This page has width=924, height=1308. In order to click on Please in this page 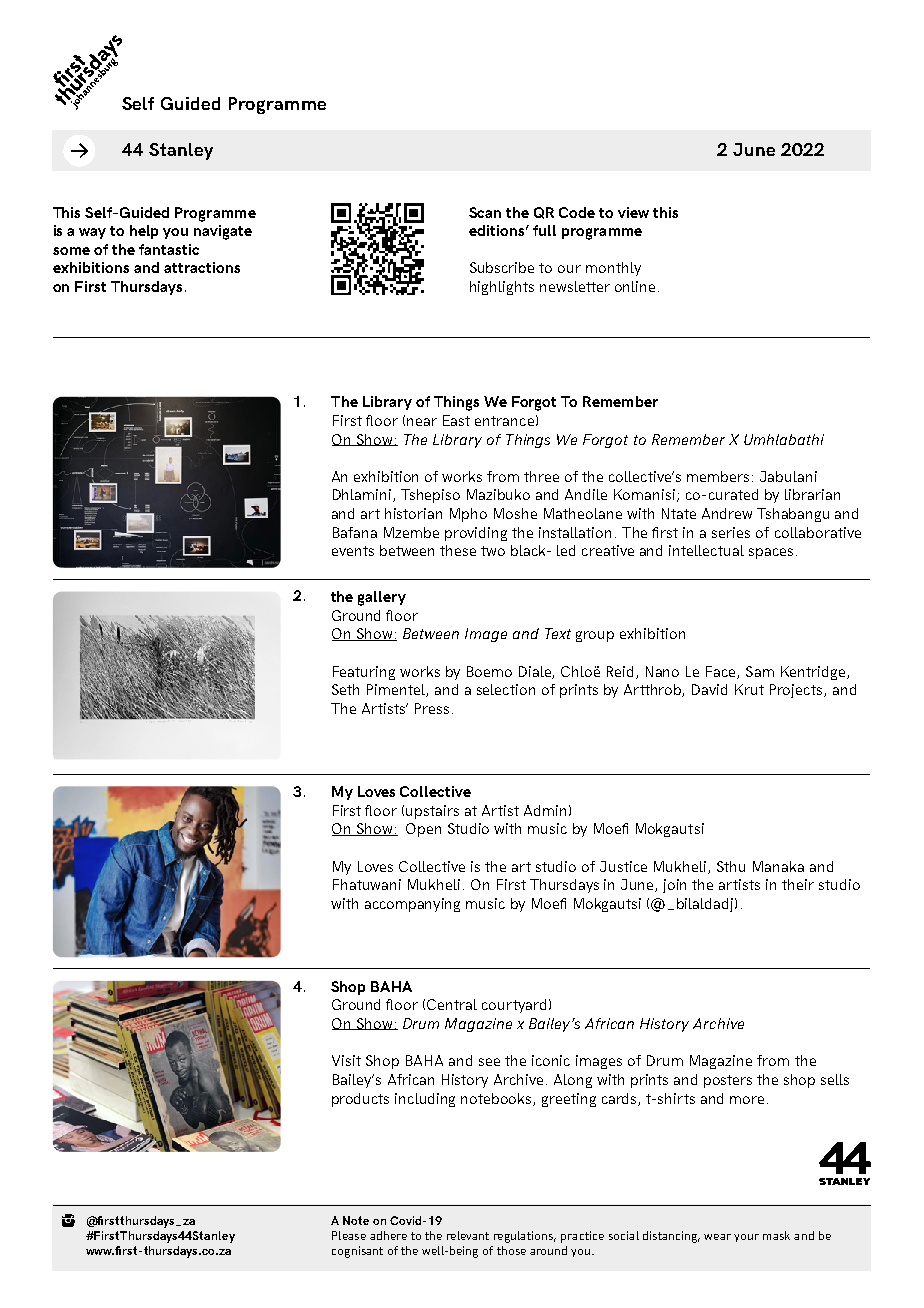, I will do `click(349, 1235)`.
